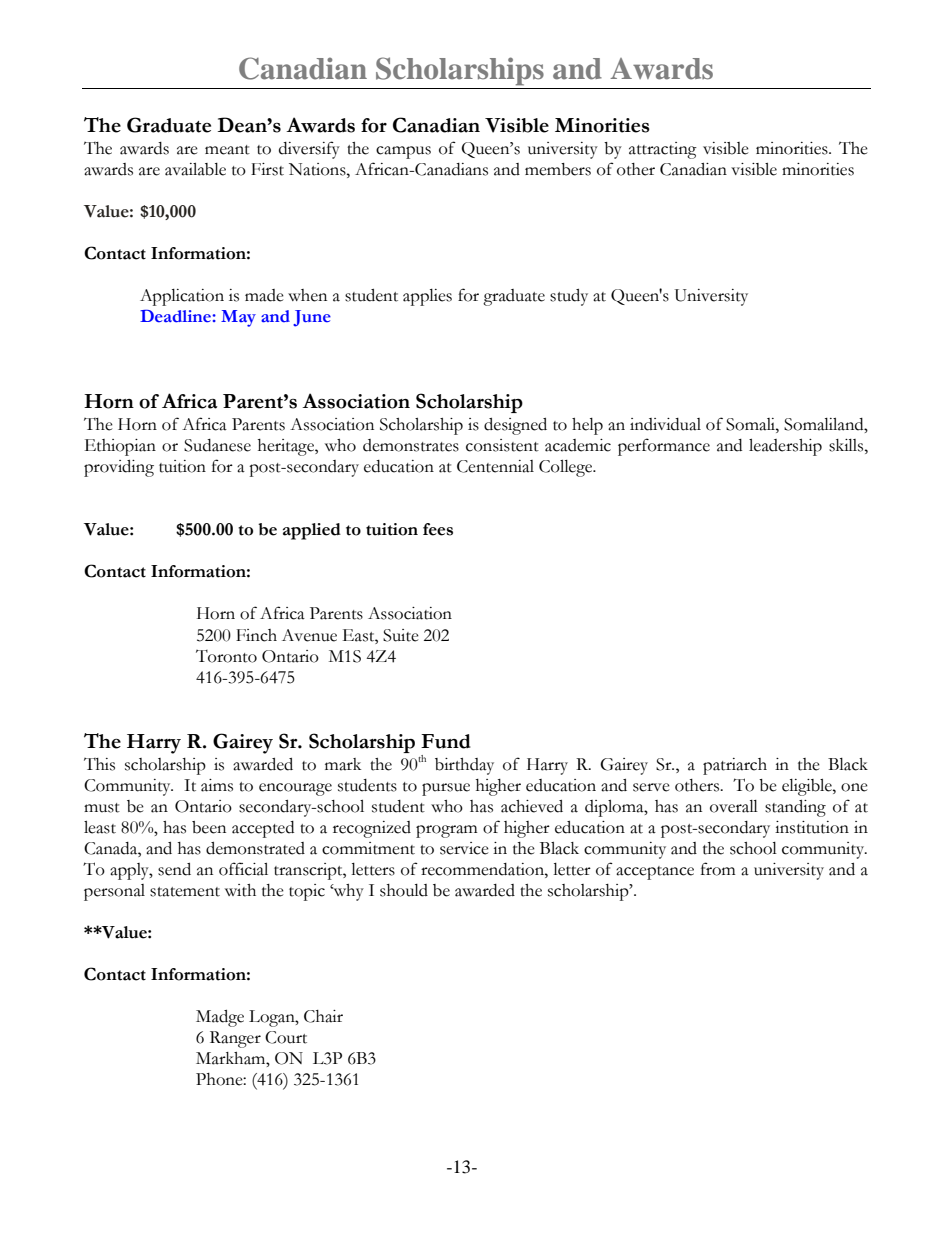  What do you see at coordinates (401, 635) in the page?
I see `Suite` at bounding box center [401, 635].
